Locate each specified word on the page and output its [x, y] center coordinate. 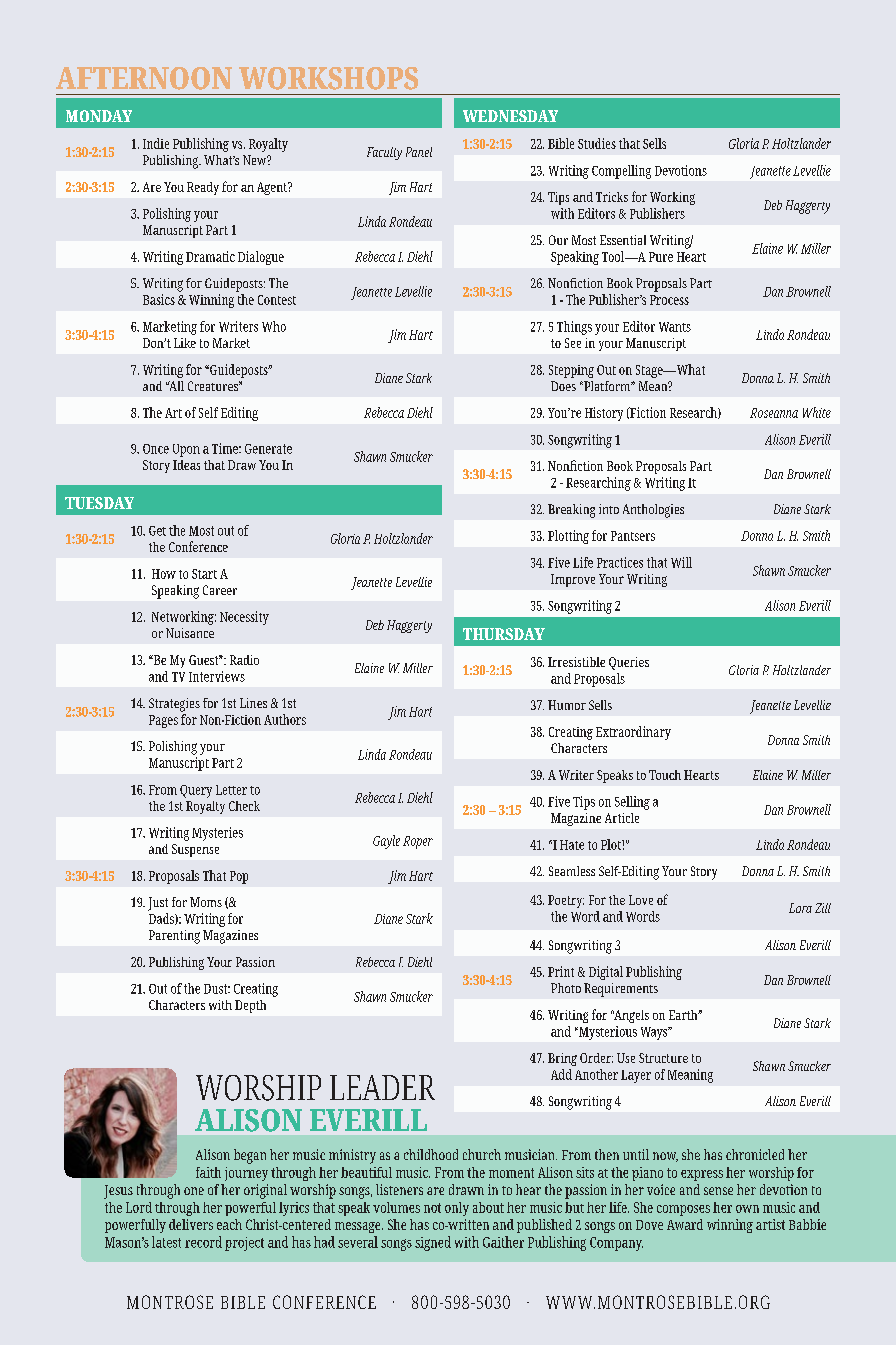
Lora [800, 908]
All [175, 386]
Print [561, 971]
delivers [191, 1224]
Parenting [174, 937]
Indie [156, 143]
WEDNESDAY [510, 116]
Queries [629, 663]
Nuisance [190, 633]
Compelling [621, 172]
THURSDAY [504, 634]
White [817, 412]
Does [563, 386]
